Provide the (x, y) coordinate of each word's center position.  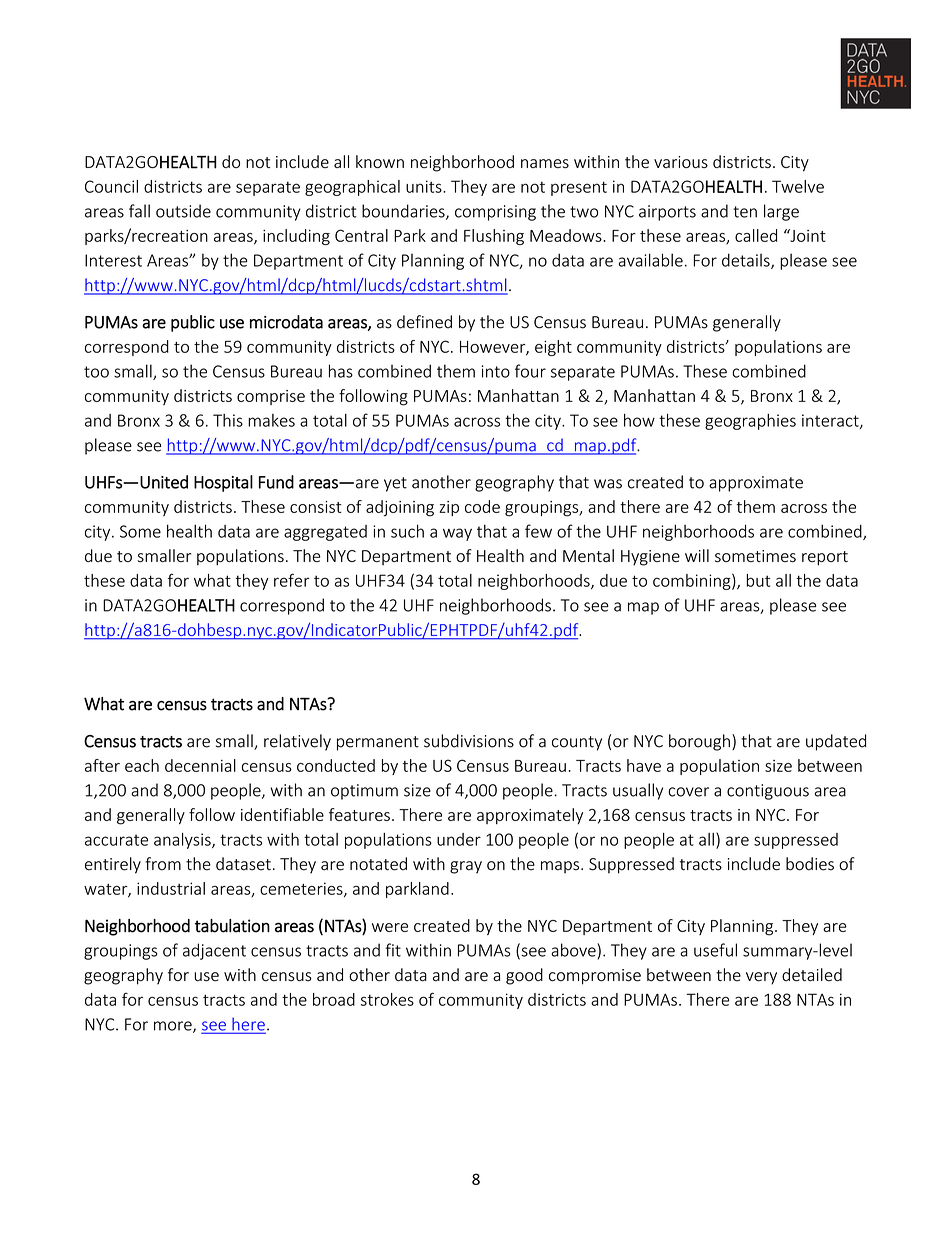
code (482, 506)
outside (183, 211)
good (524, 976)
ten (745, 212)
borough (699, 742)
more (174, 1027)
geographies (750, 422)
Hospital (223, 483)
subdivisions (469, 741)
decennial (200, 765)
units (425, 186)
